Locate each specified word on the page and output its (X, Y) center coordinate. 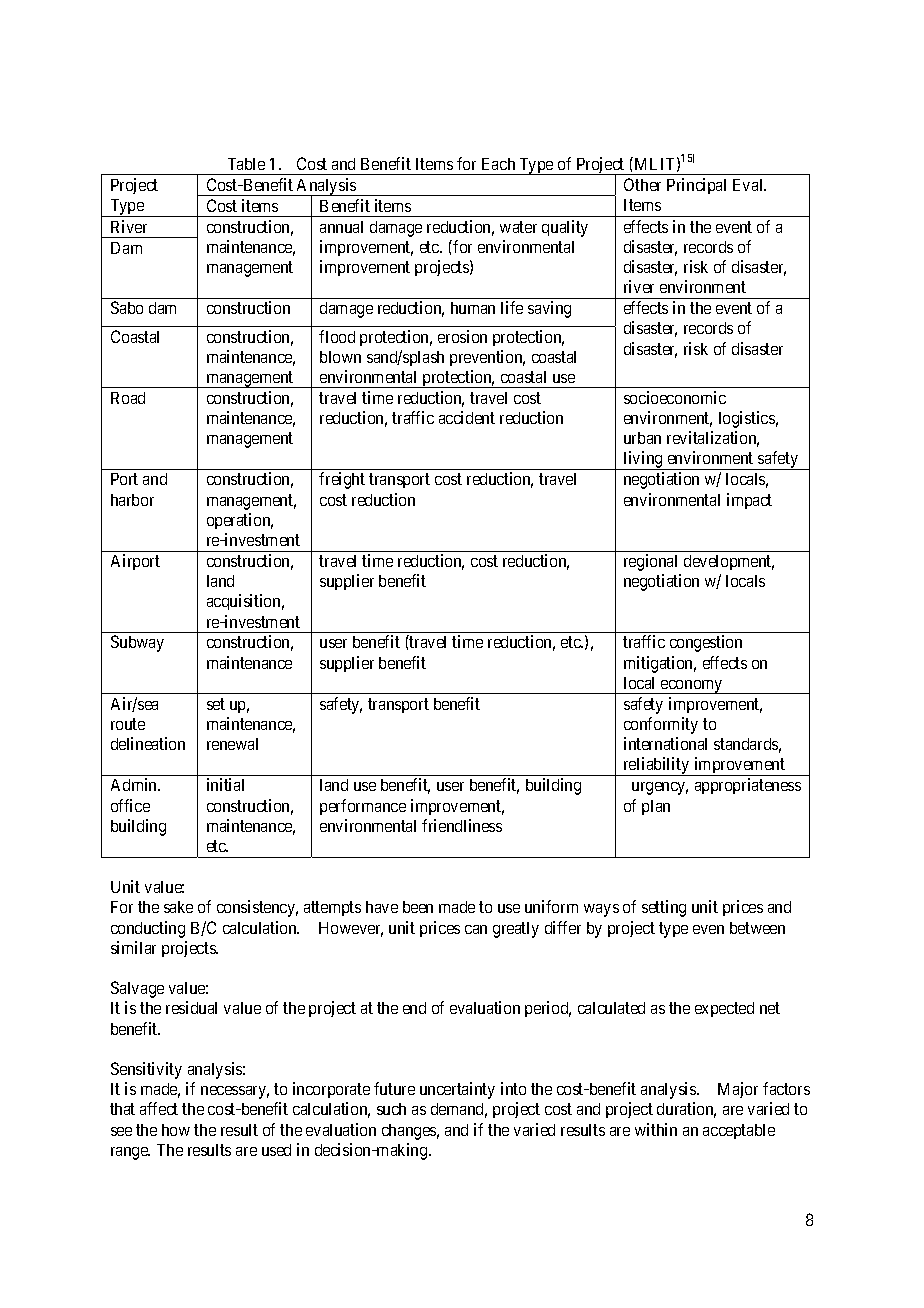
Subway (137, 643)
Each (498, 164)
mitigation (660, 664)
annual (341, 227)
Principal (696, 186)
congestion (706, 643)
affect (159, 1108)
